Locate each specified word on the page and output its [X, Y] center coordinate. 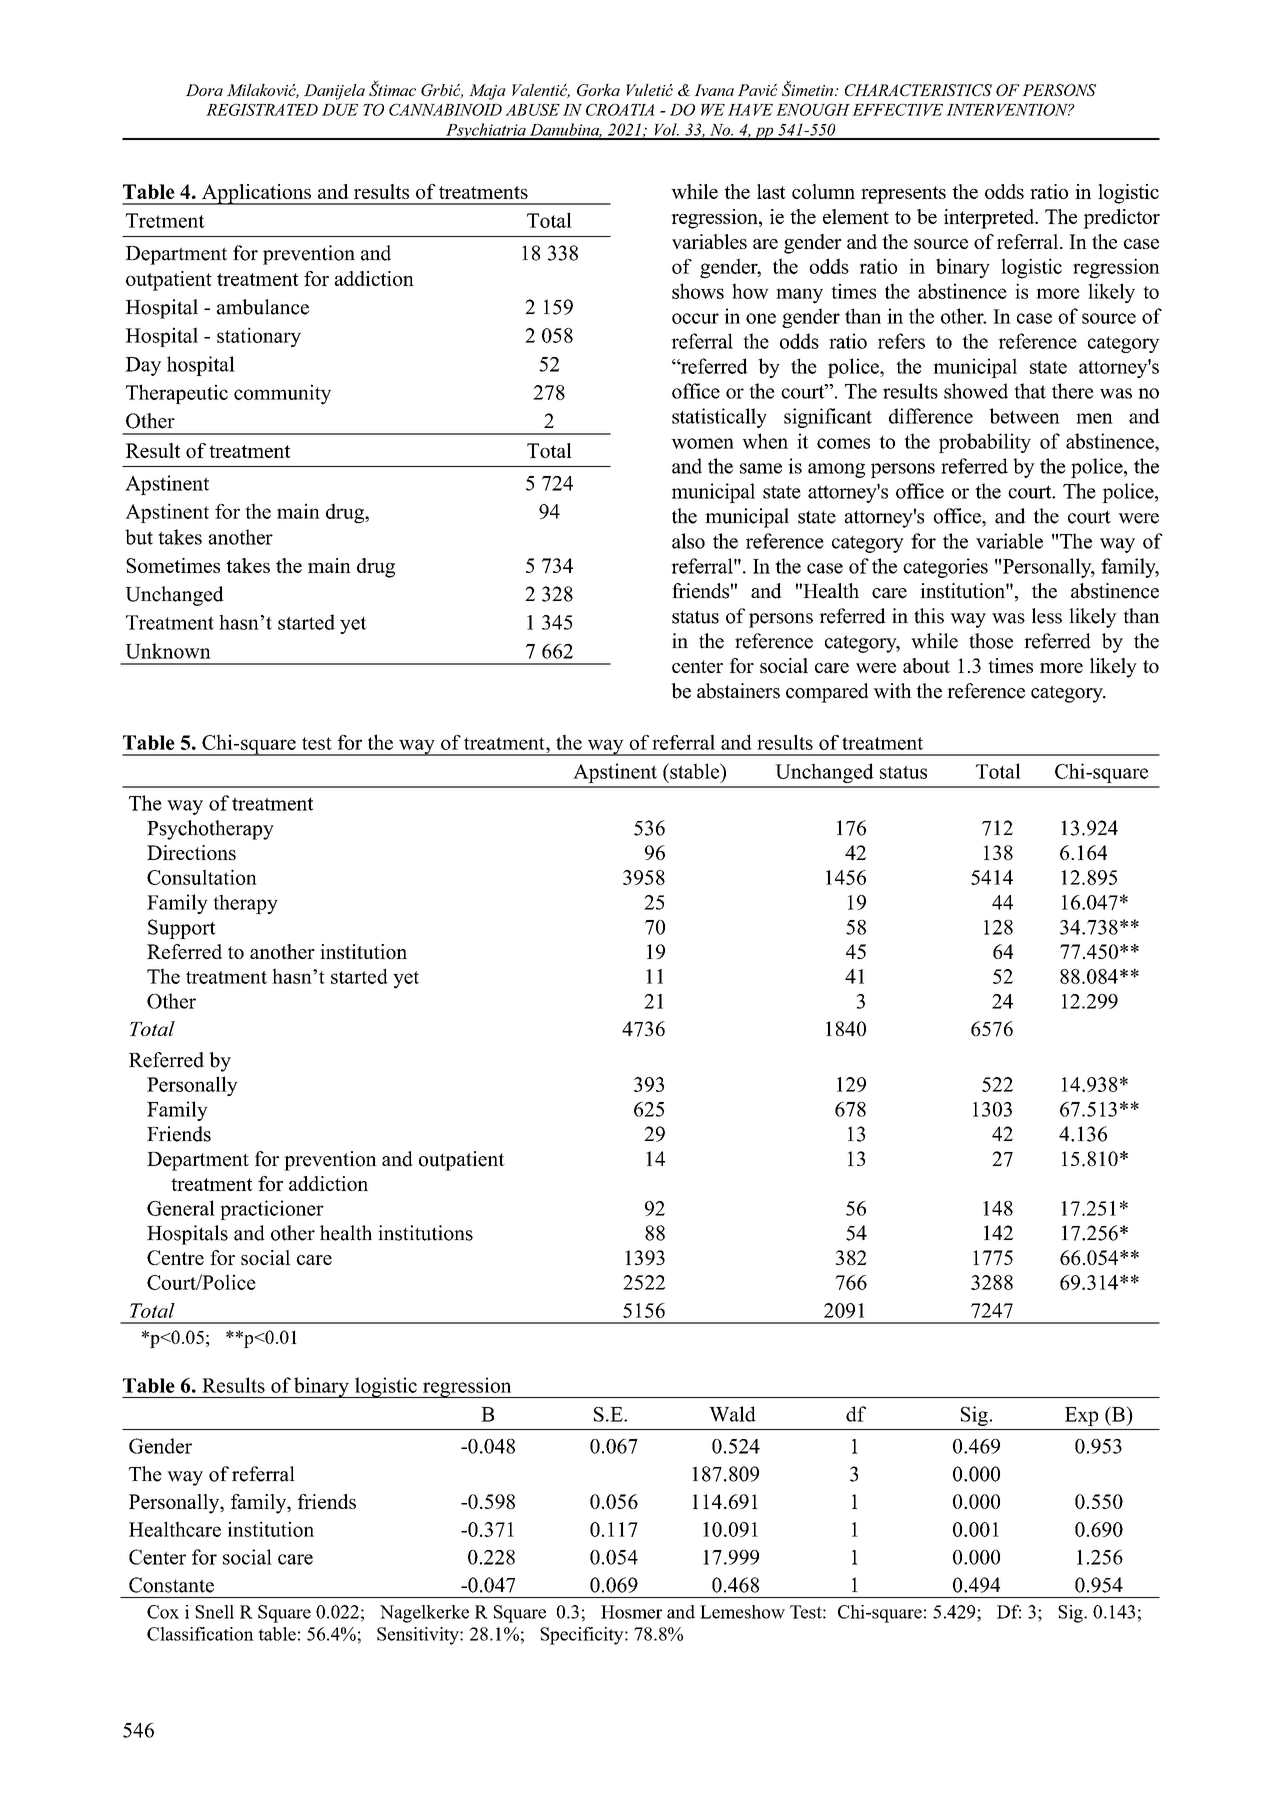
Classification [200, 1634]
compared [827, 693]
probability [985, 443]
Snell [214, 1612]
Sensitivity [419, 1636]
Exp [1081, 1416]
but [139, 537]
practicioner [272, 1210]
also [688, 541]
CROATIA [620, 110]
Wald [732, 1414]
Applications [256, 194]
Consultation [202, 877]
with [892, 691]
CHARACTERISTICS [918, 90]
